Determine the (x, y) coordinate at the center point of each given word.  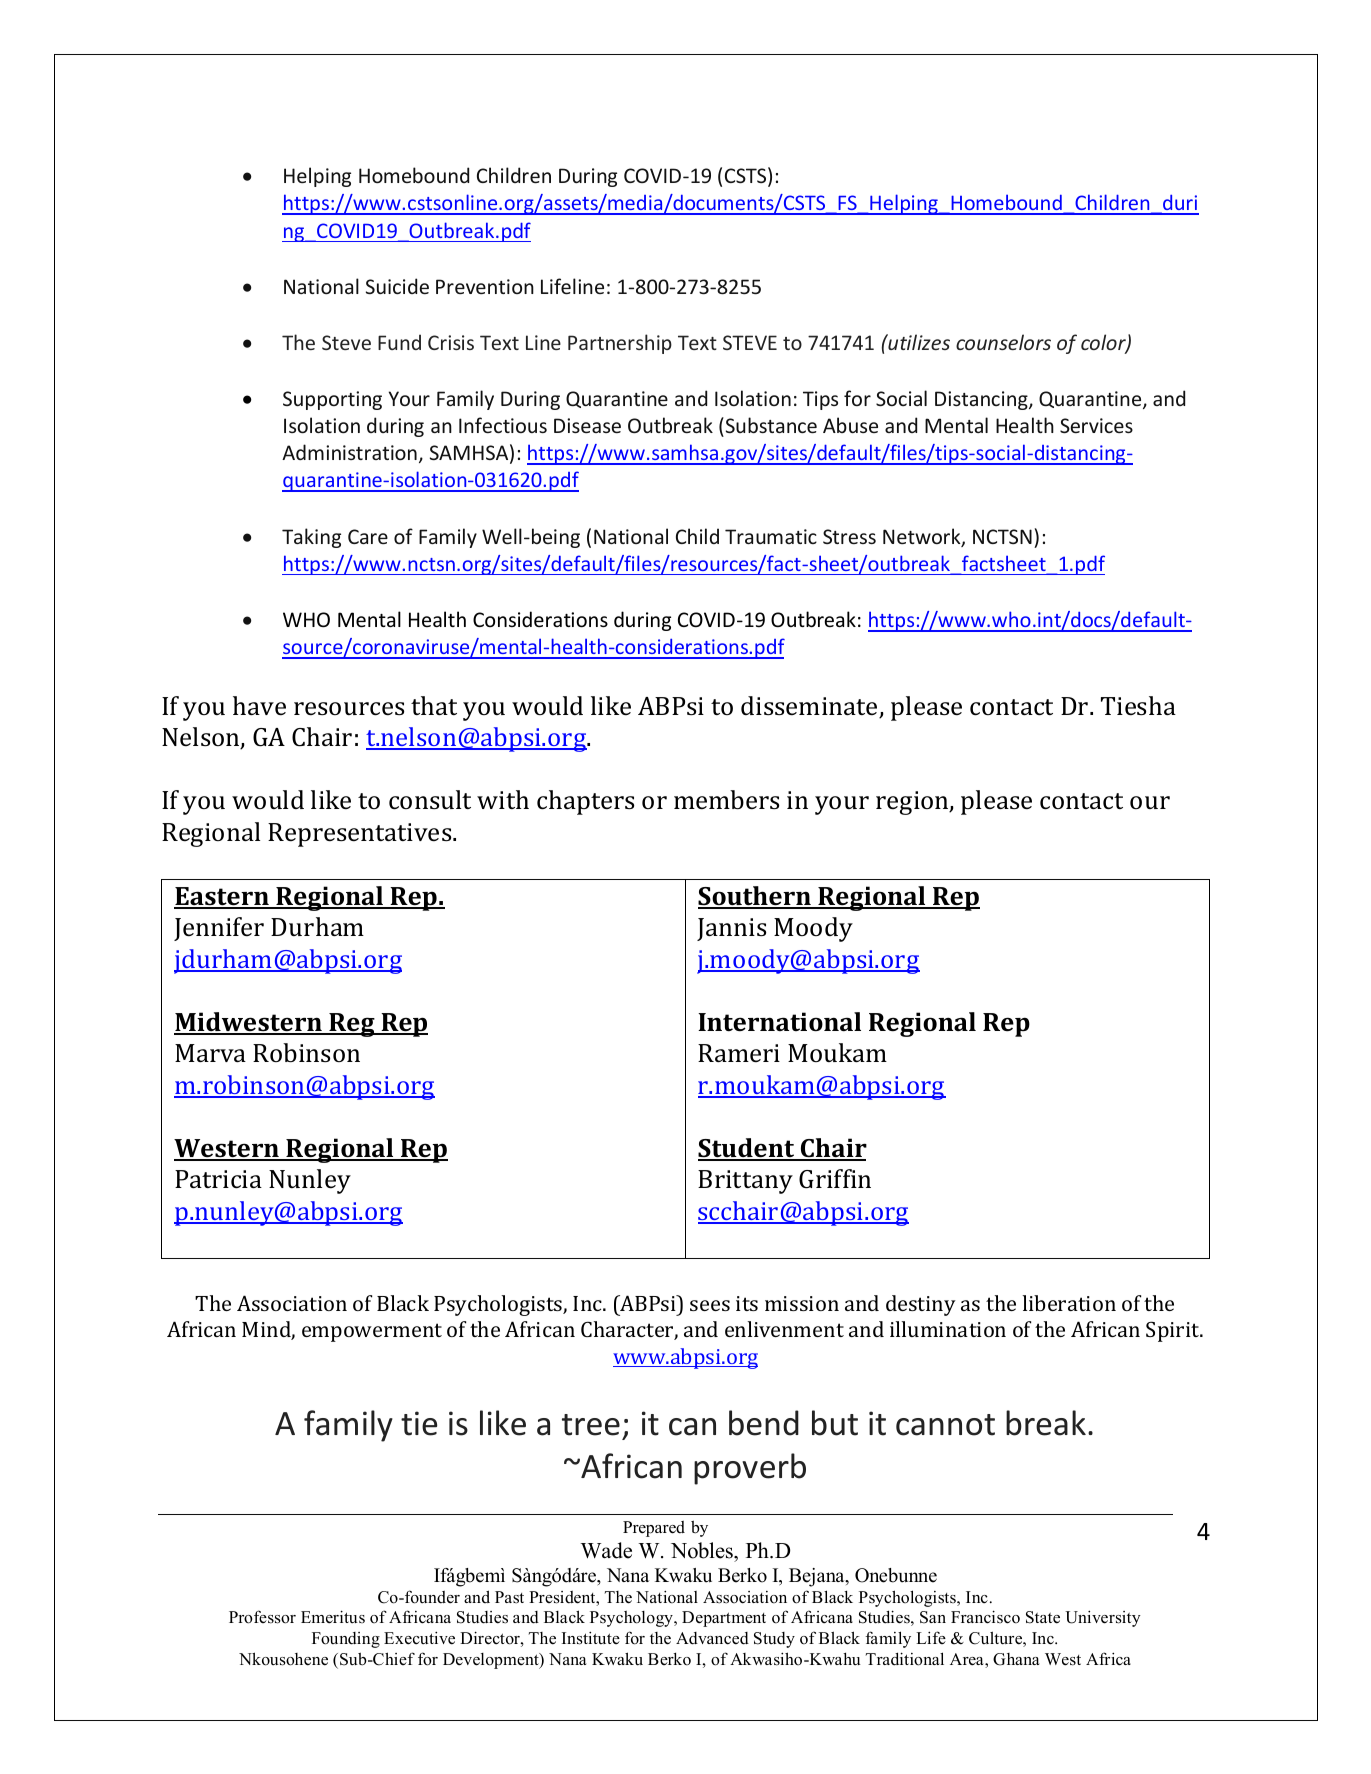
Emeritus (333, 1617)
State (1043, 1617)
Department (724, 1619)
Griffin (835, 1179)
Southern (755, 897)
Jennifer (219, 929)
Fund (399, 342)
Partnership (620, 344)
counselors (1003, 342)
